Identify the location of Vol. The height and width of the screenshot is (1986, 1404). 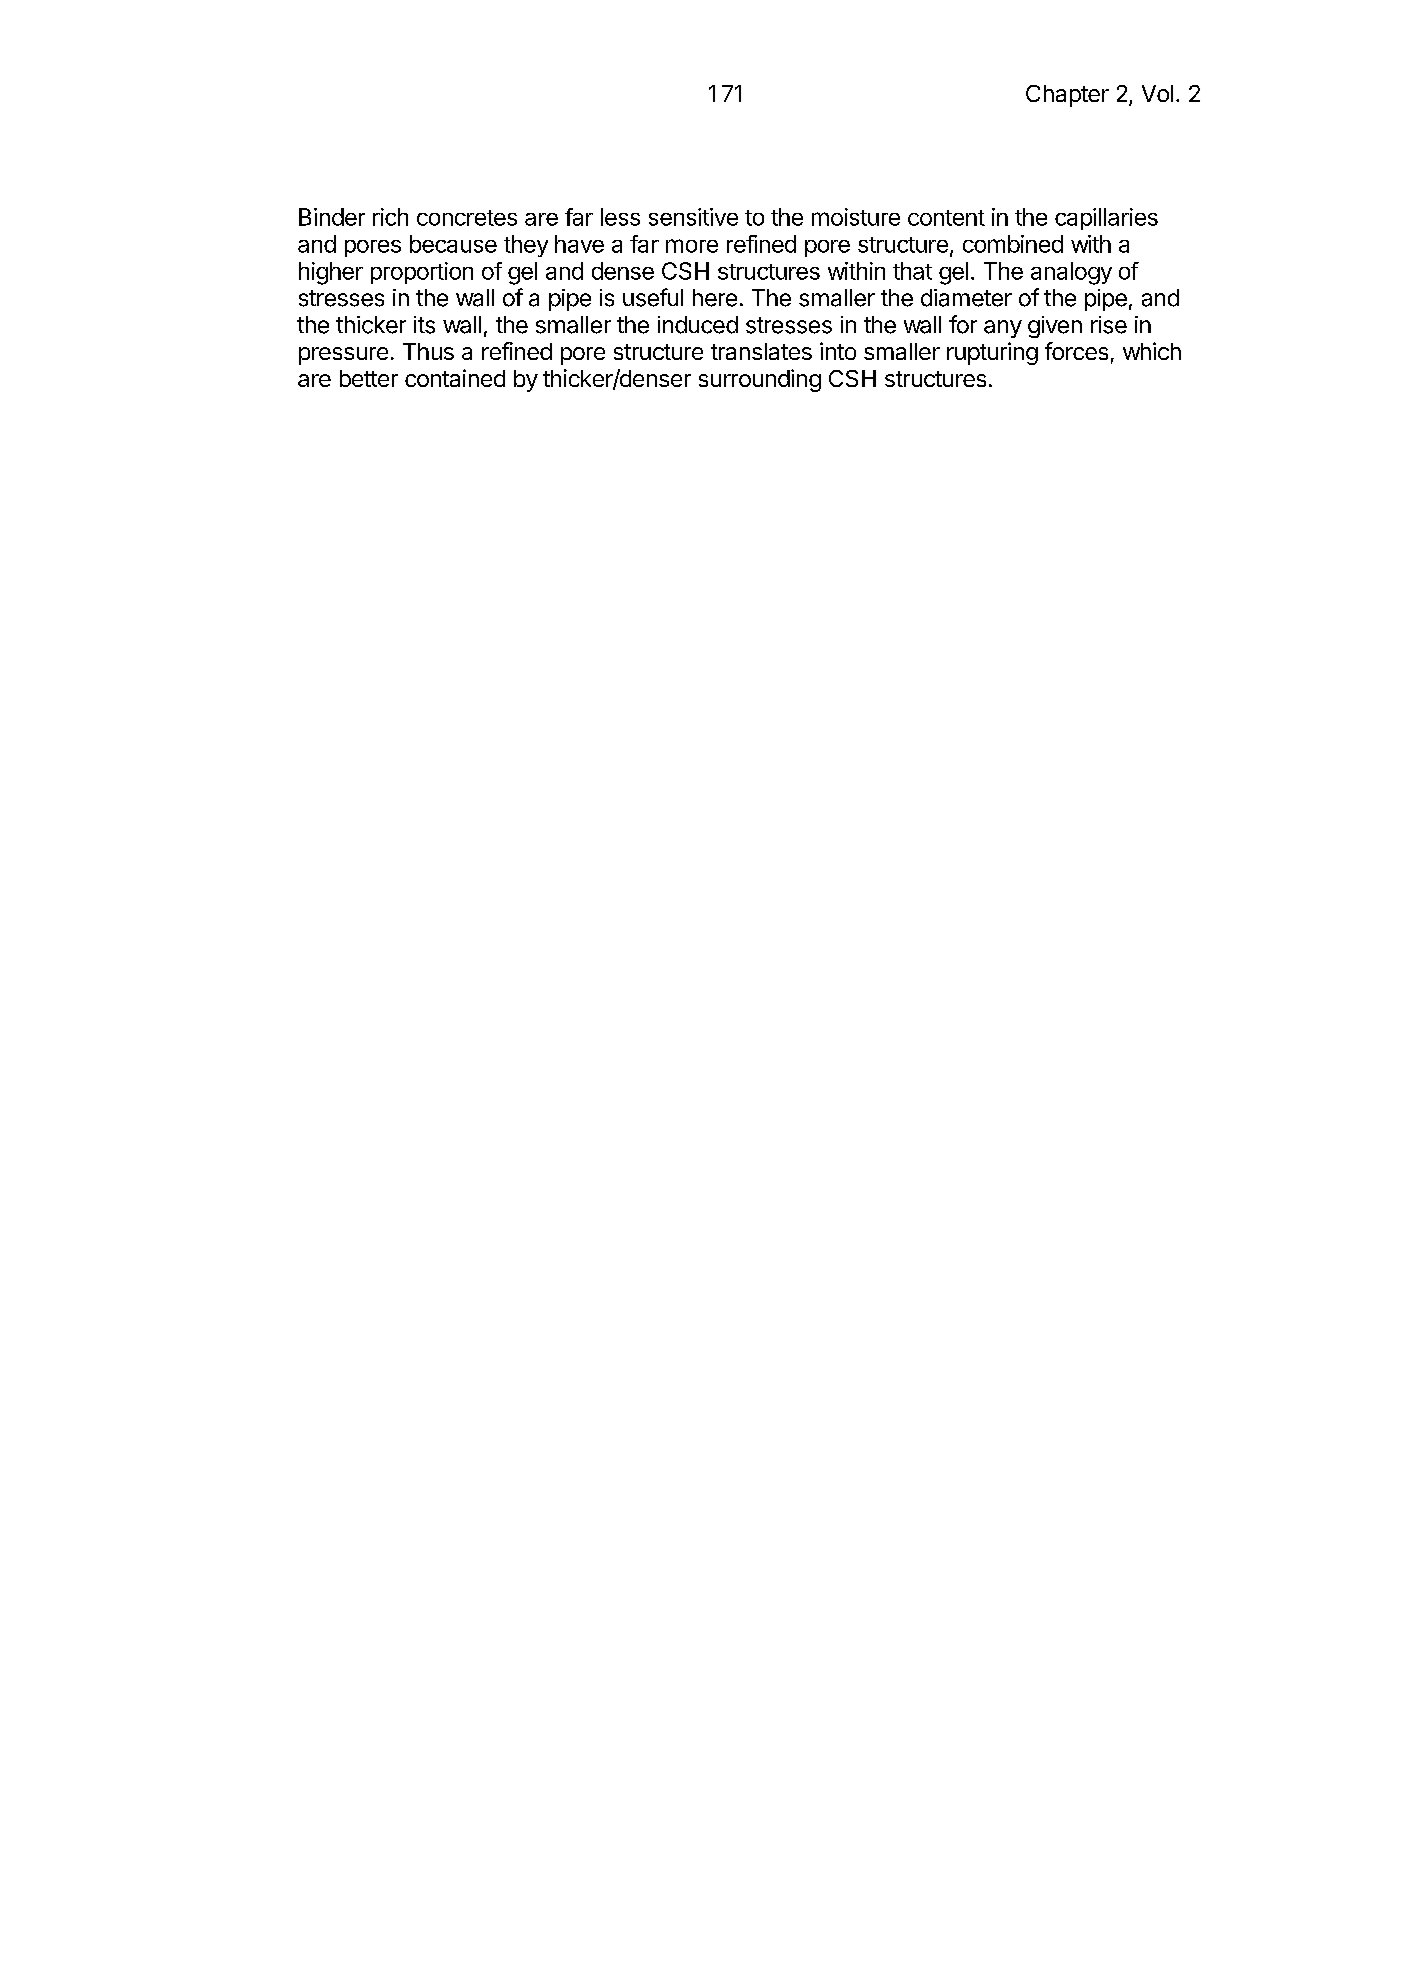
(1157, 93).
